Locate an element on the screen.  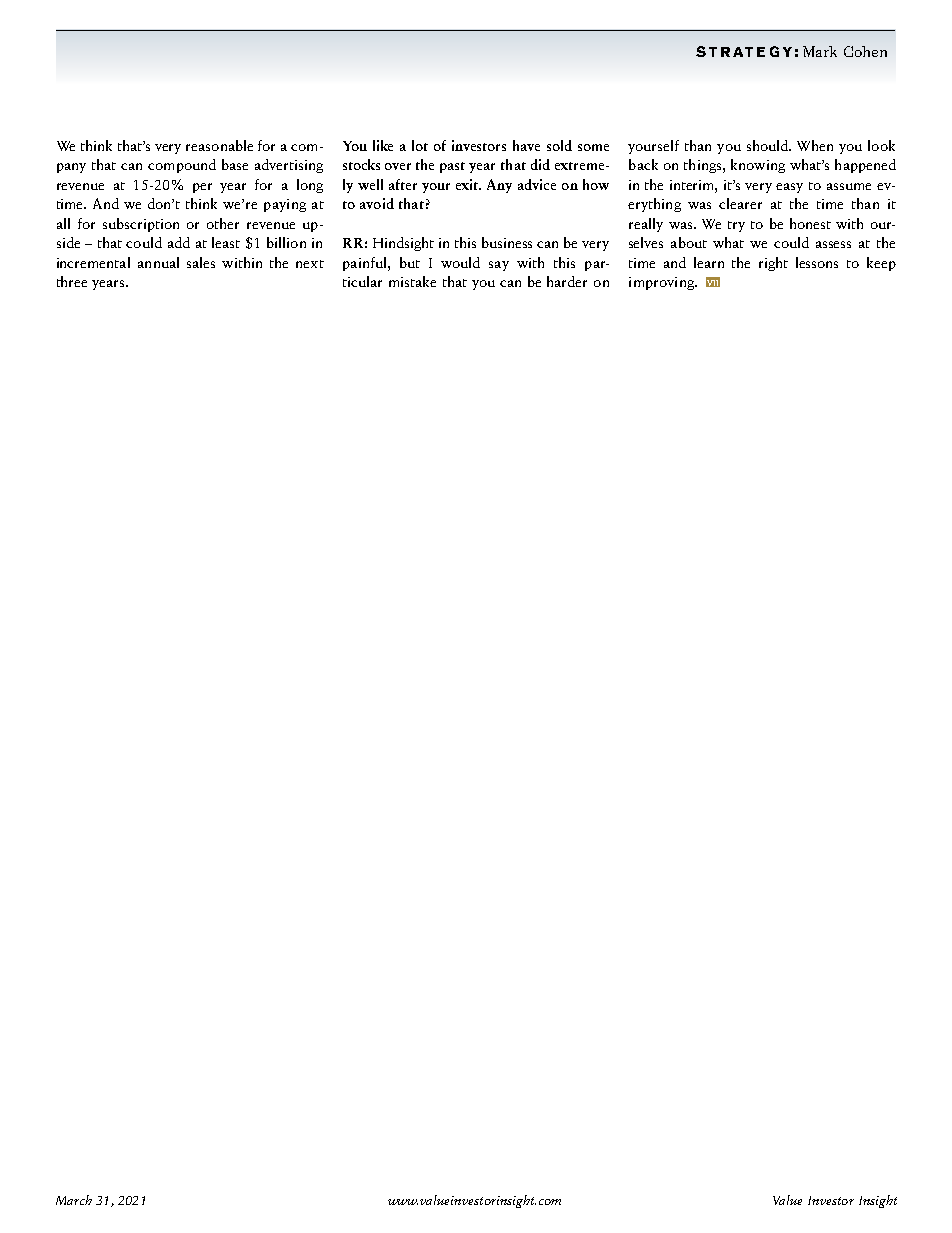
harder is located at coordinates (567, 281).
